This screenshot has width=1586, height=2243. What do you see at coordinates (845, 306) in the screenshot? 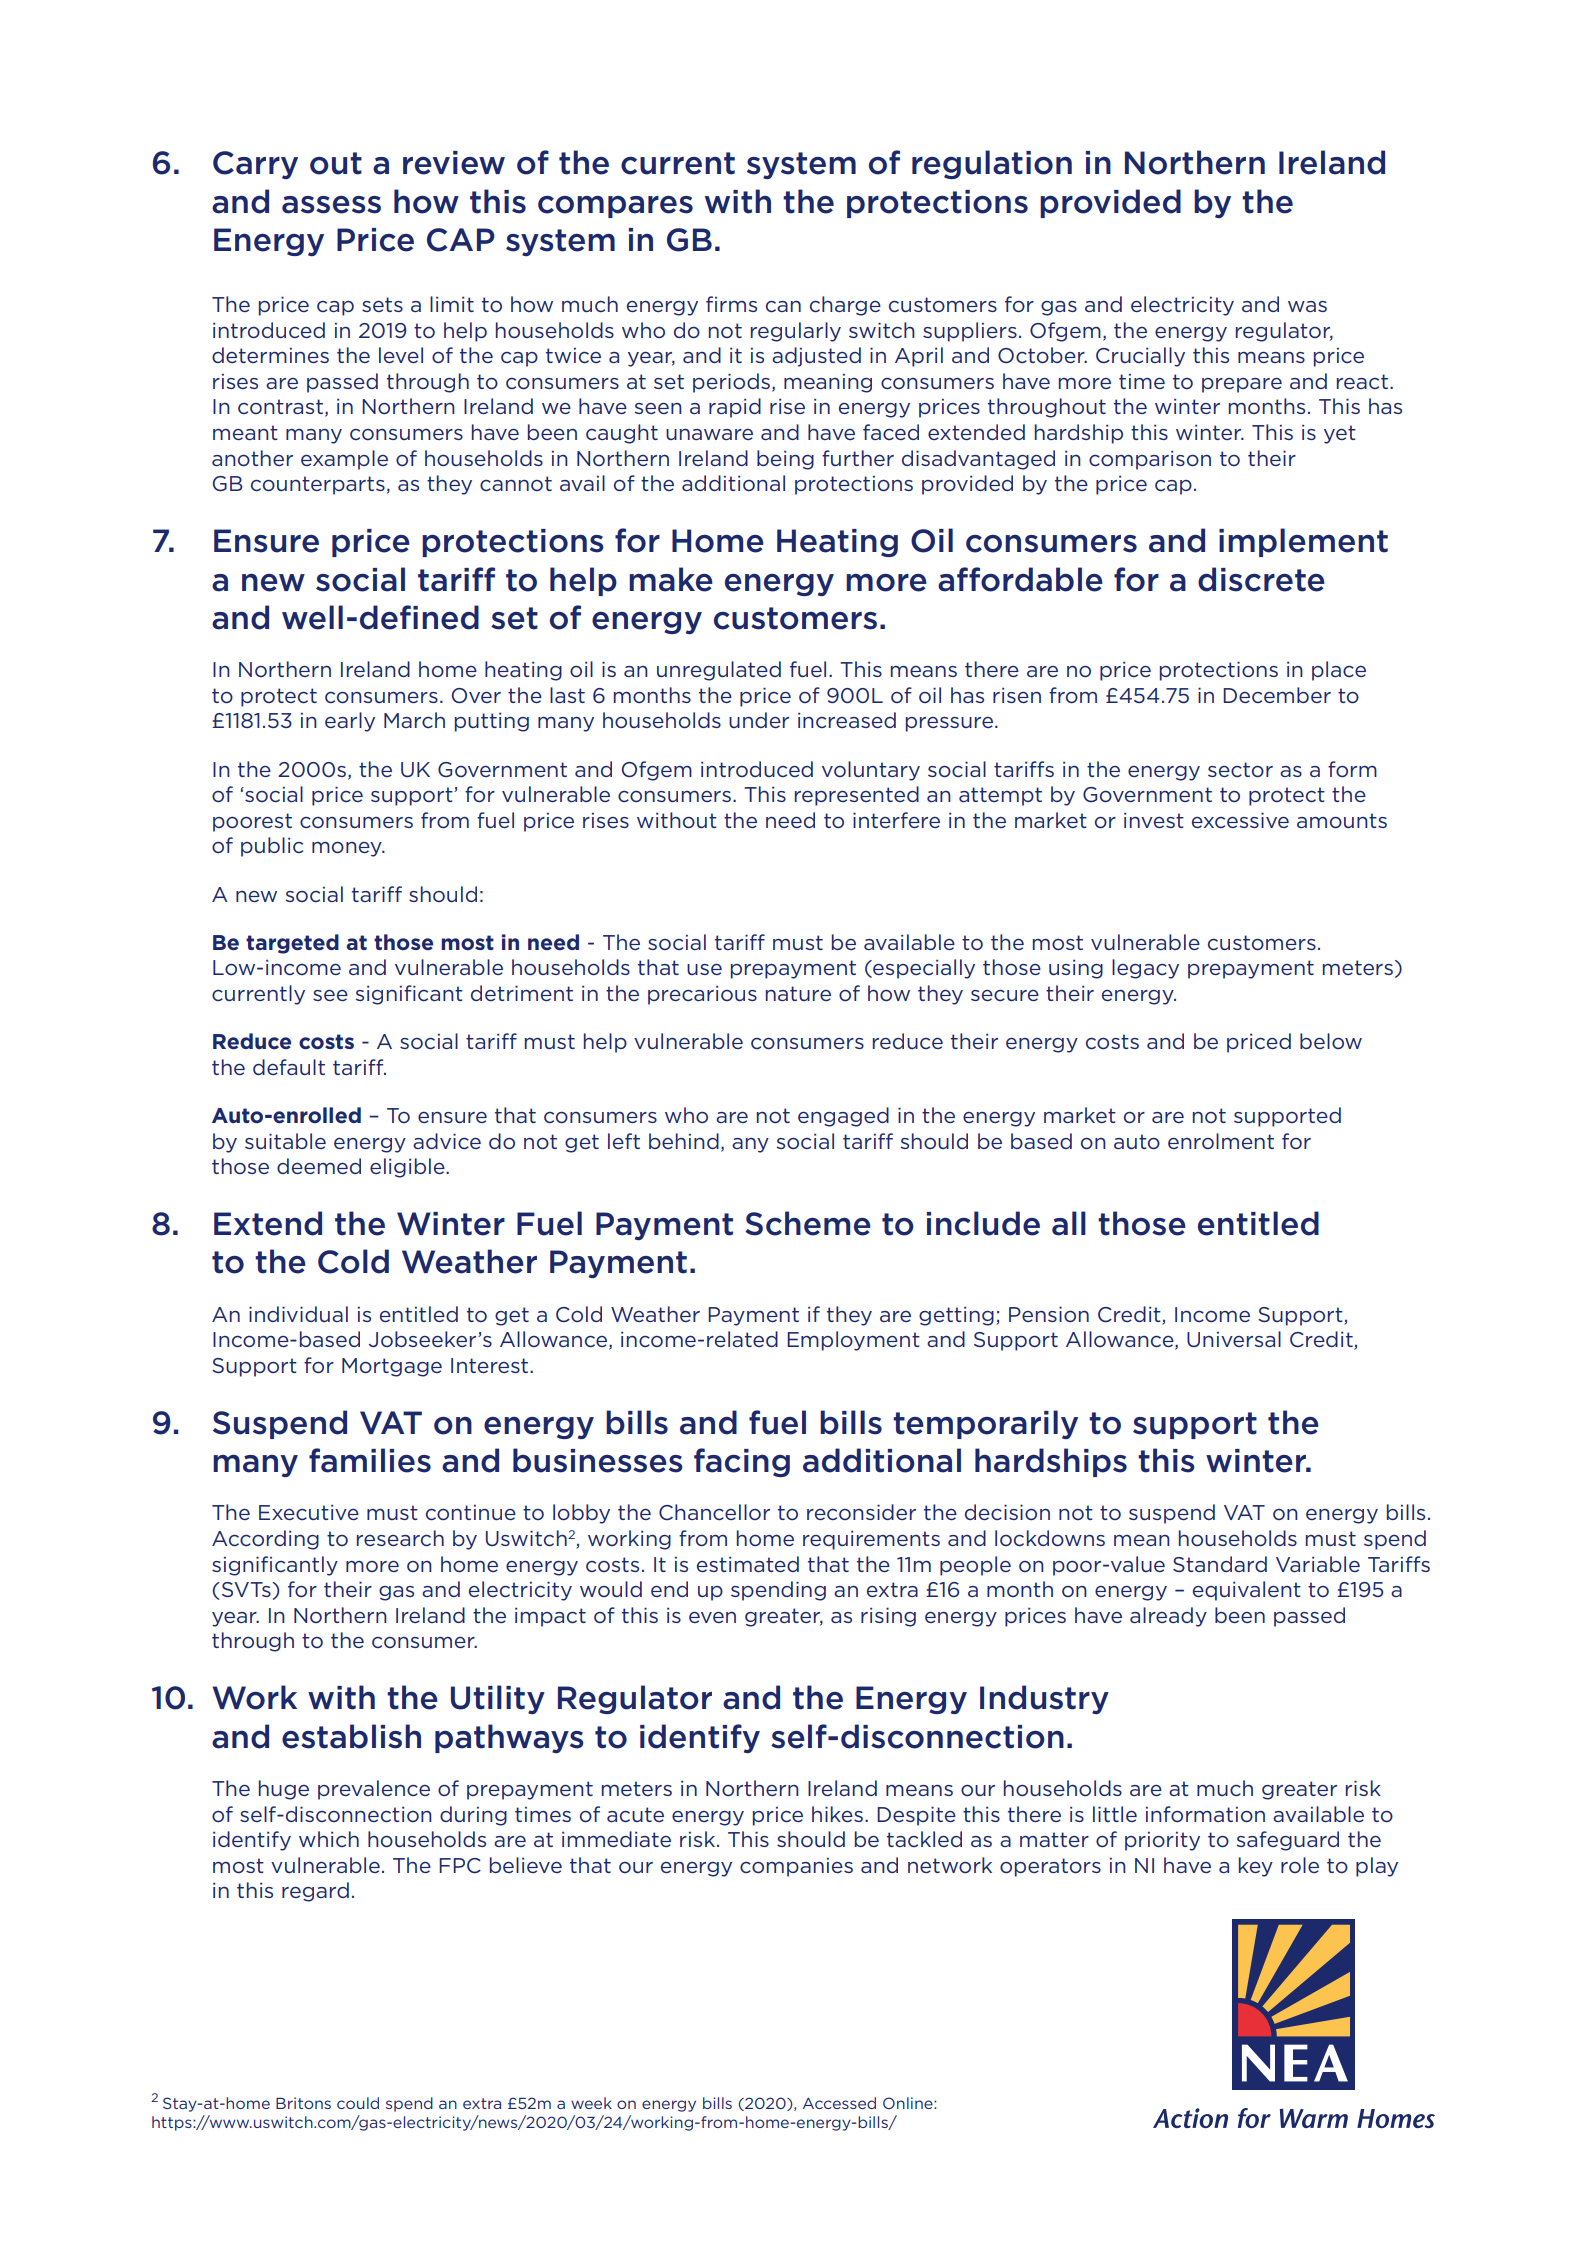
I see `charge` at bounding box center [845, 306].
